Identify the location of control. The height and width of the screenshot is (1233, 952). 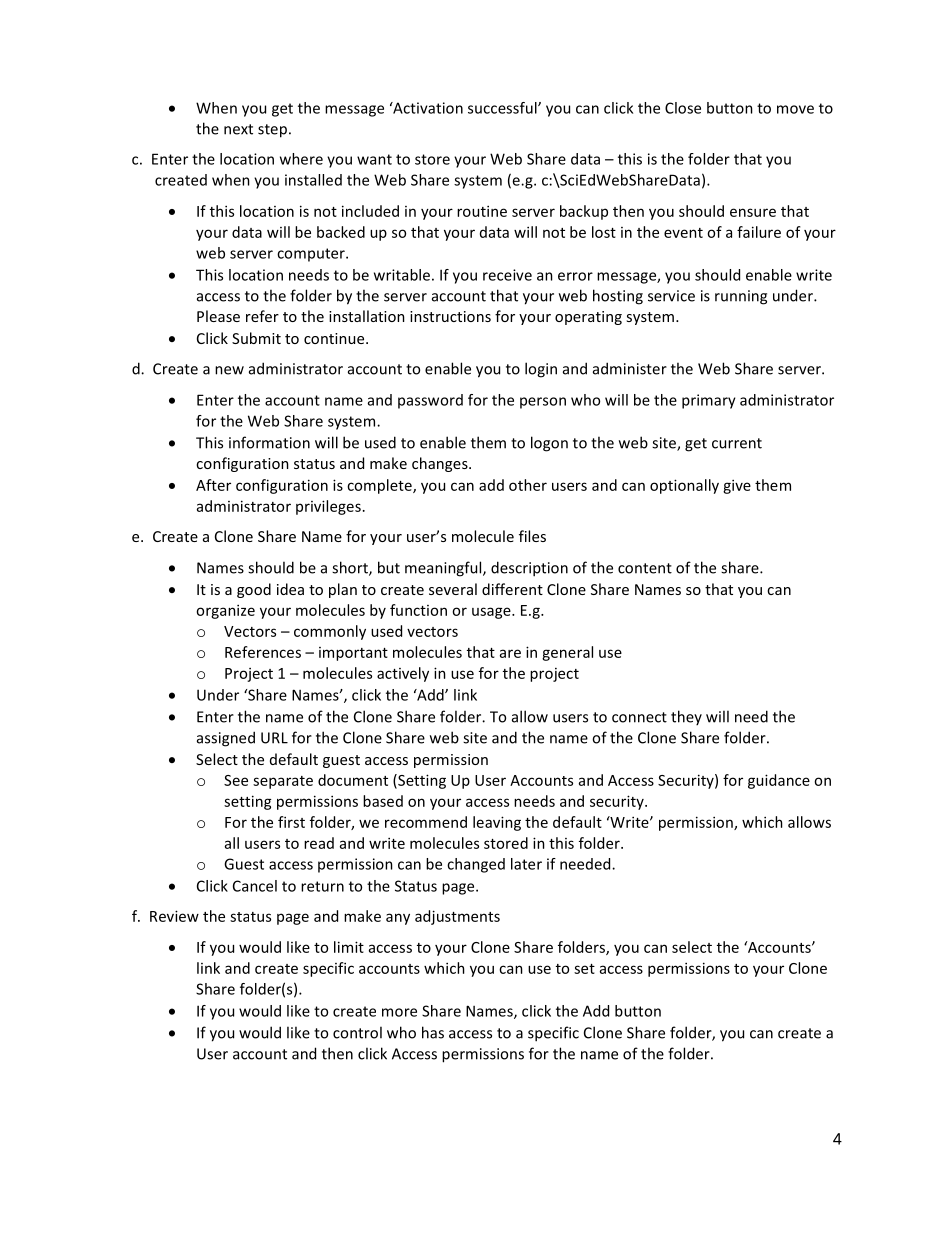
(357, 1032).
